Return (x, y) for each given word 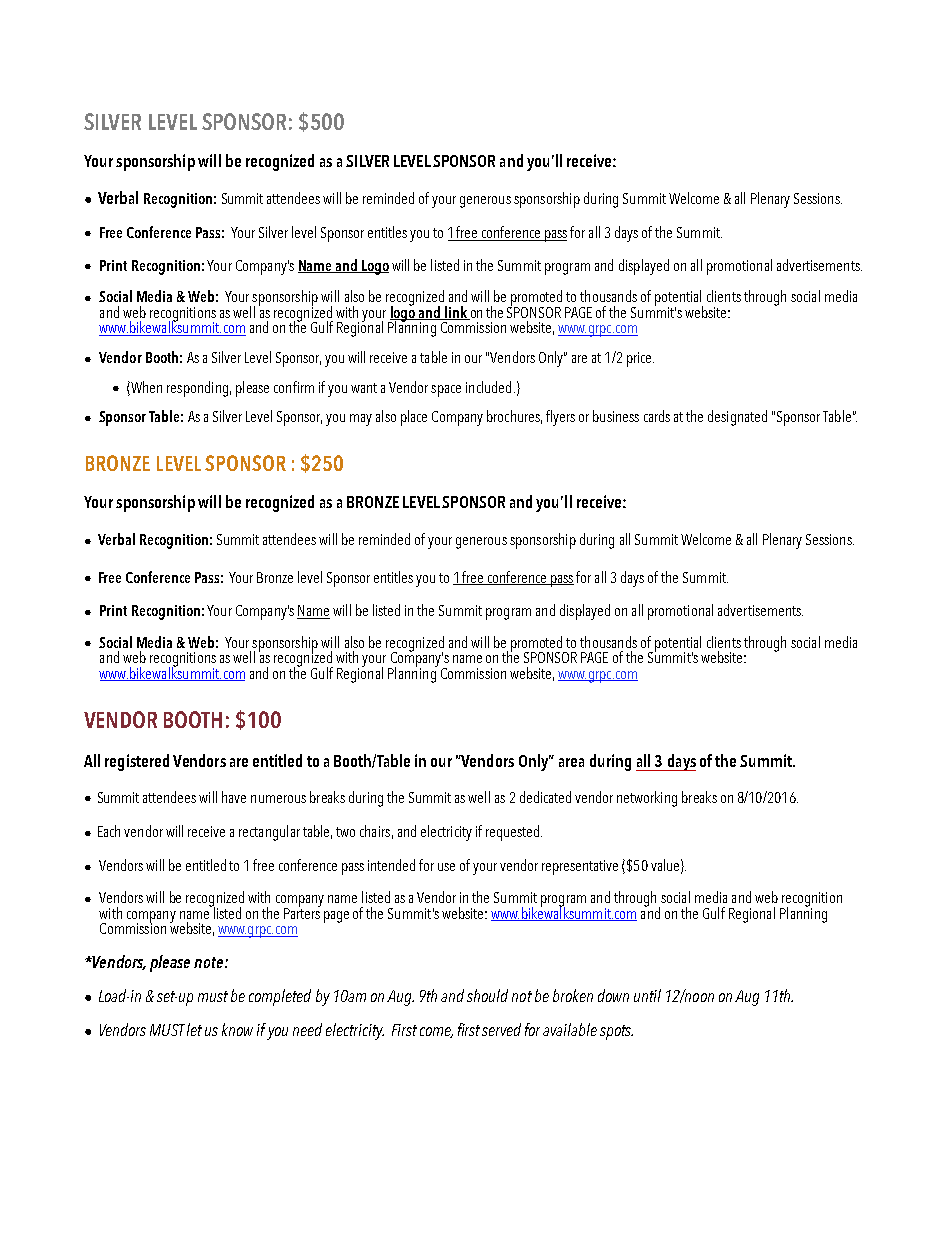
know (237, 1029)
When (145, 388)
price (640, 359)
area (571, 762)
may (361, 420)
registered (137, 762)
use (446, 867)
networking (647, 799)
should (487, 995)
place (414, 418)
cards (657, 416)
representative (580, 867)
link (456, 313)
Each (109, 831)
